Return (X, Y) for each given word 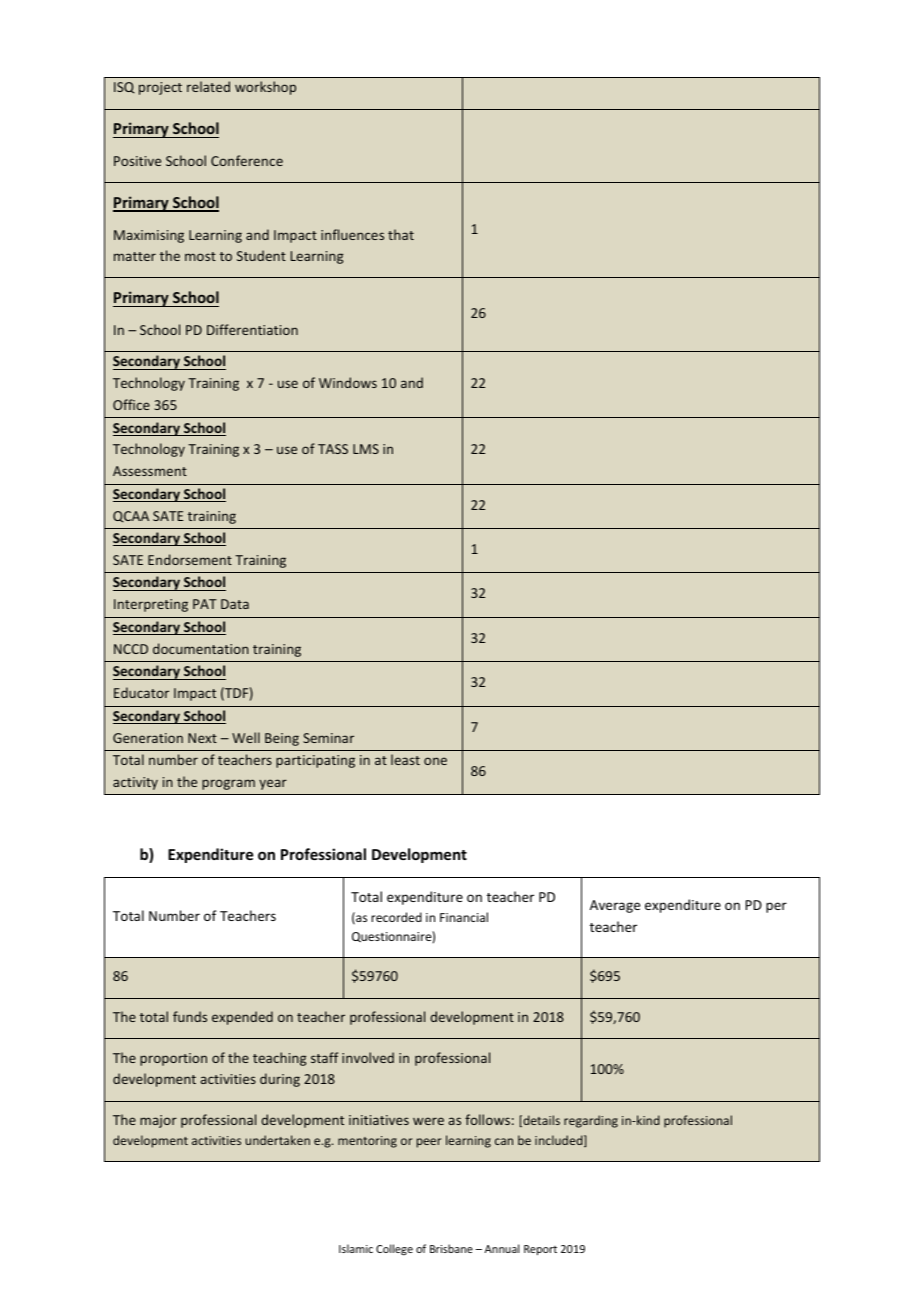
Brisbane (451, 1248)
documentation (201, 648)
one (435, 761)
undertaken (277, 1140)
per (776, 907)
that (401, 234)
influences (352, 234)
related (208, 86)
